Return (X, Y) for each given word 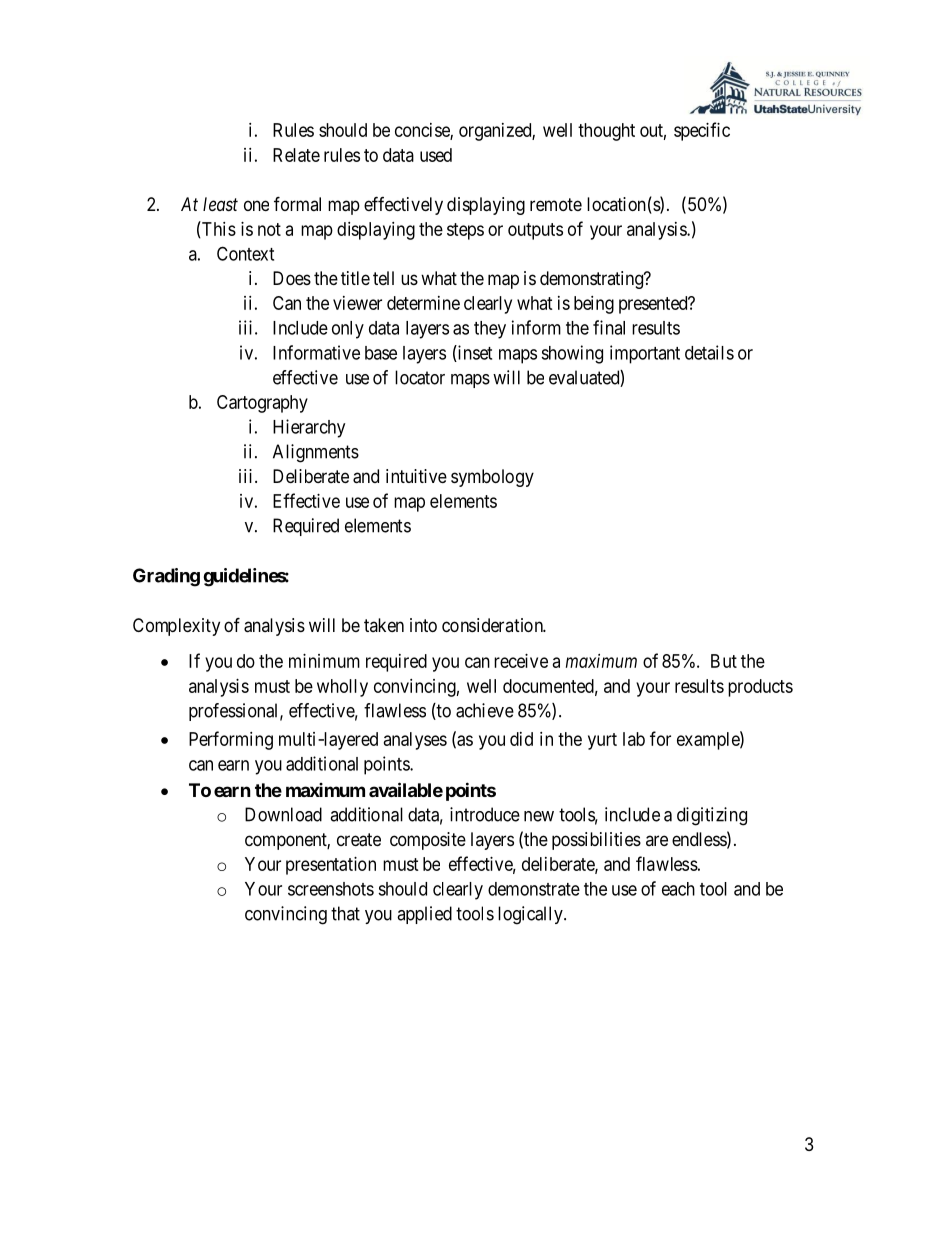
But (724, 661)
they (490, 330)
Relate (296, 155)
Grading (166, 577)
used (436, 155)
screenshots (331, 889)
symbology (492, 478)
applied (424, 915)
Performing (231, 740)
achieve (485, 710)
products (760, 688)
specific (702, 131)
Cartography (262, 404)
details (709, 352)
